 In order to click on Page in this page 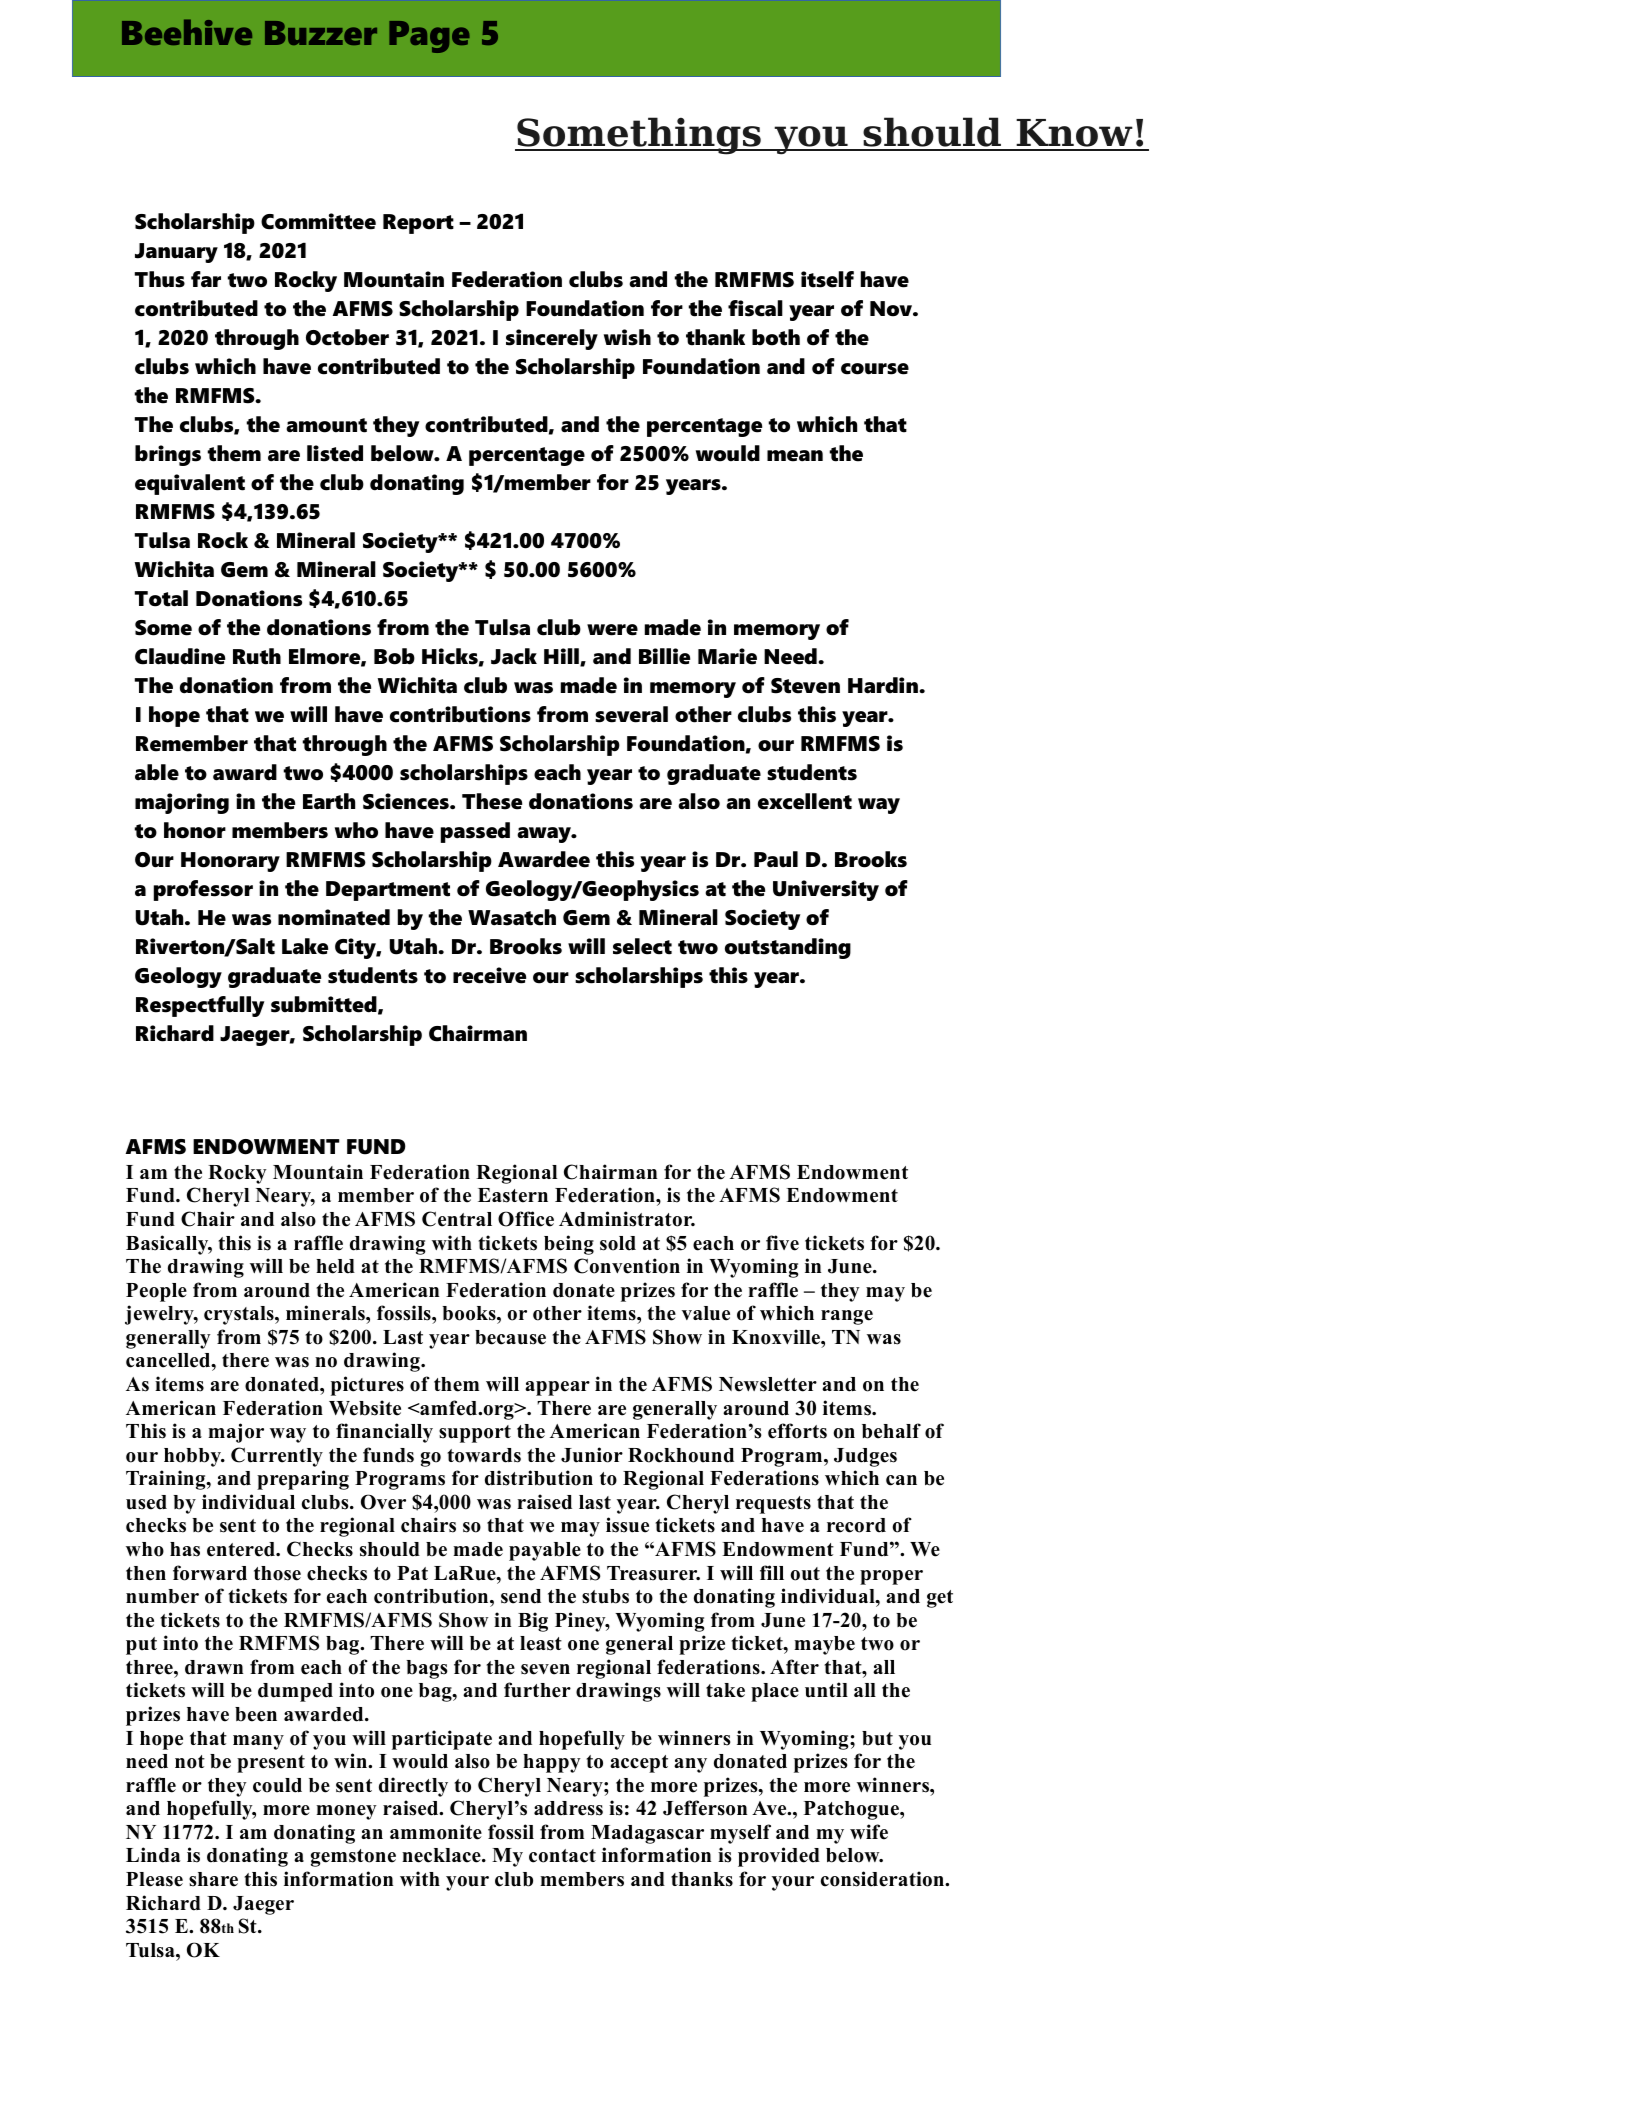, I will do `click(429, 37)`.
